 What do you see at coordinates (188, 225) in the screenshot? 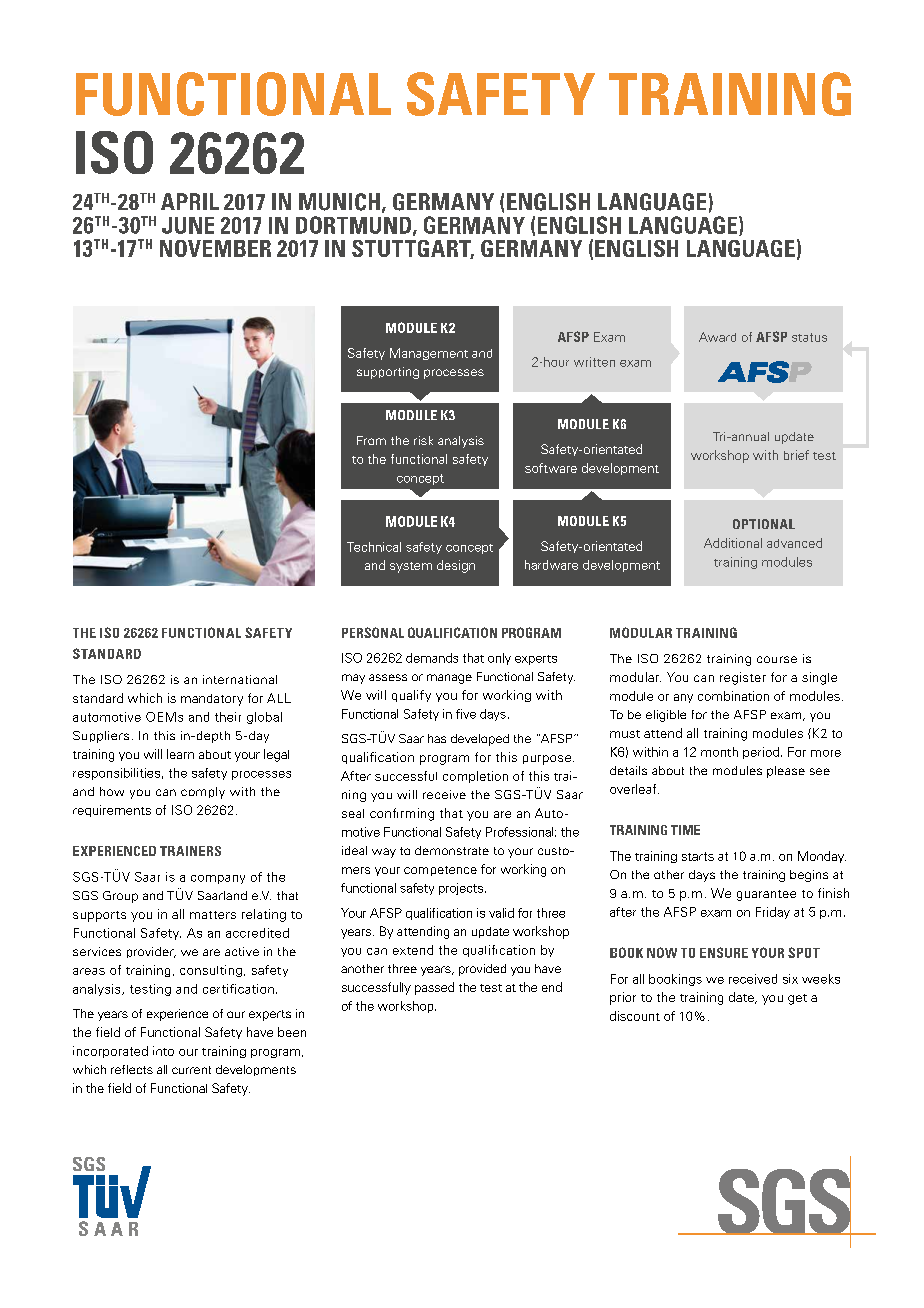
I see `JUNE` at bounding box center [188, 225].
